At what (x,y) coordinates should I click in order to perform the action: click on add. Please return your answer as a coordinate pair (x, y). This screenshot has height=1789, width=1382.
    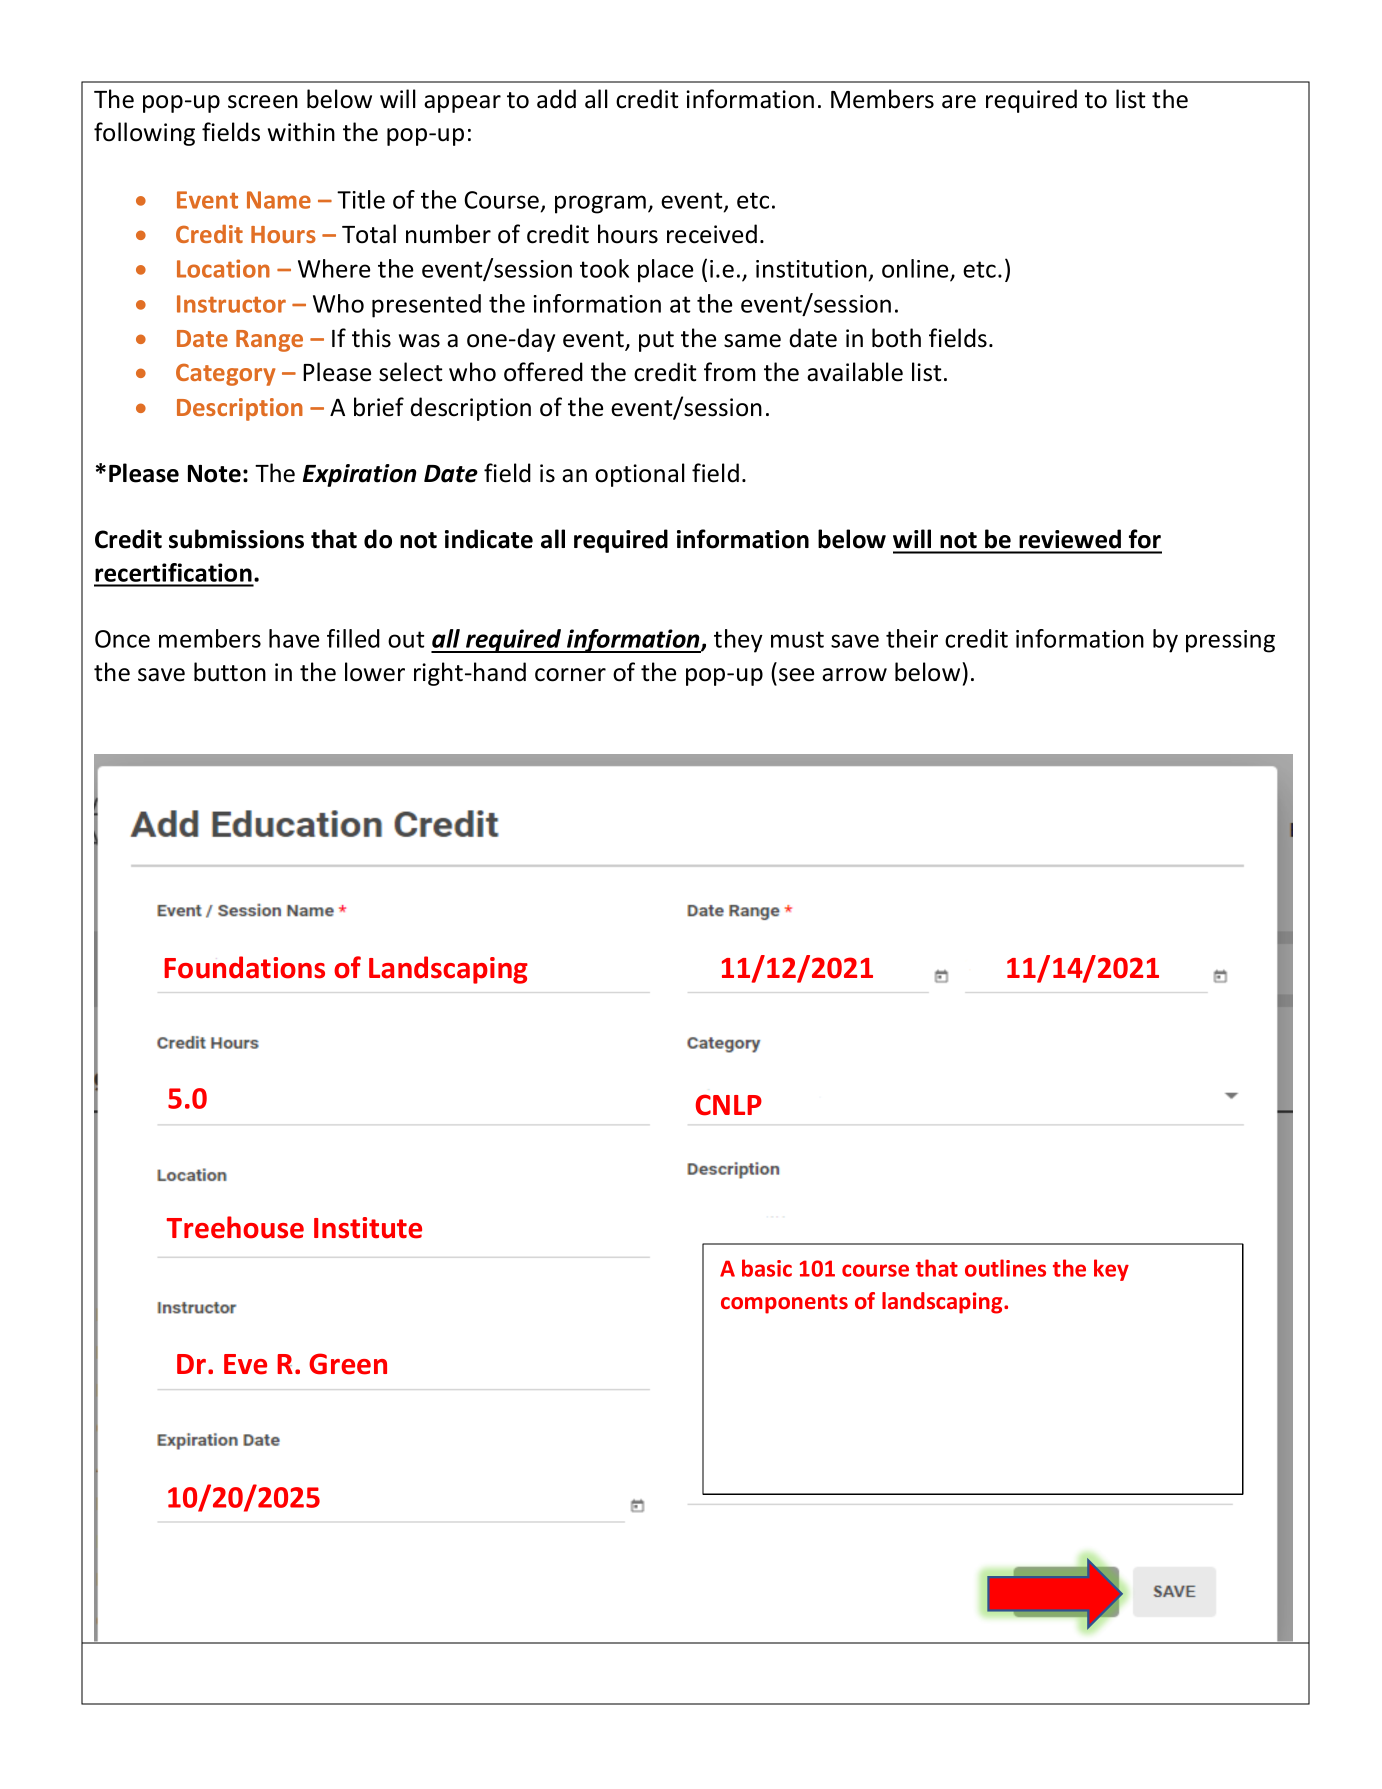
    Looking at the image, I should click on (556, 99).
